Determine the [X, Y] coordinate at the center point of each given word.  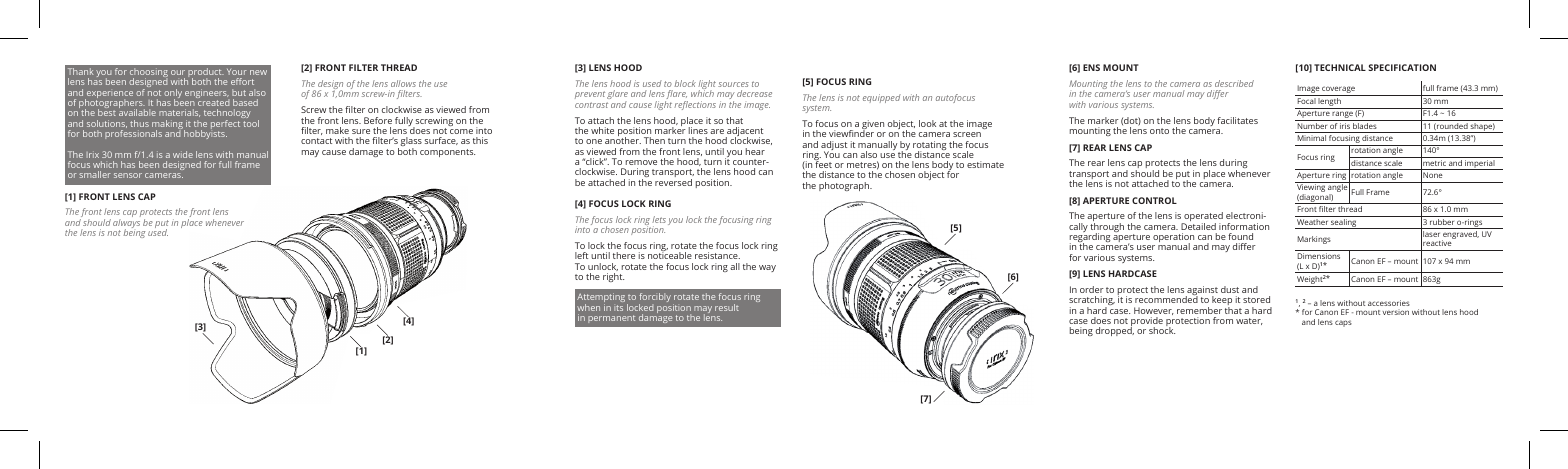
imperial [1480, 165]
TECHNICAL [1340, 67]
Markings [1314, 240]
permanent [611, 319]
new [258, 72]
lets [659, 219]
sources [733, 84]
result [727, 307]
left [581, 255]
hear [755, 151]
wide [183, 154]
